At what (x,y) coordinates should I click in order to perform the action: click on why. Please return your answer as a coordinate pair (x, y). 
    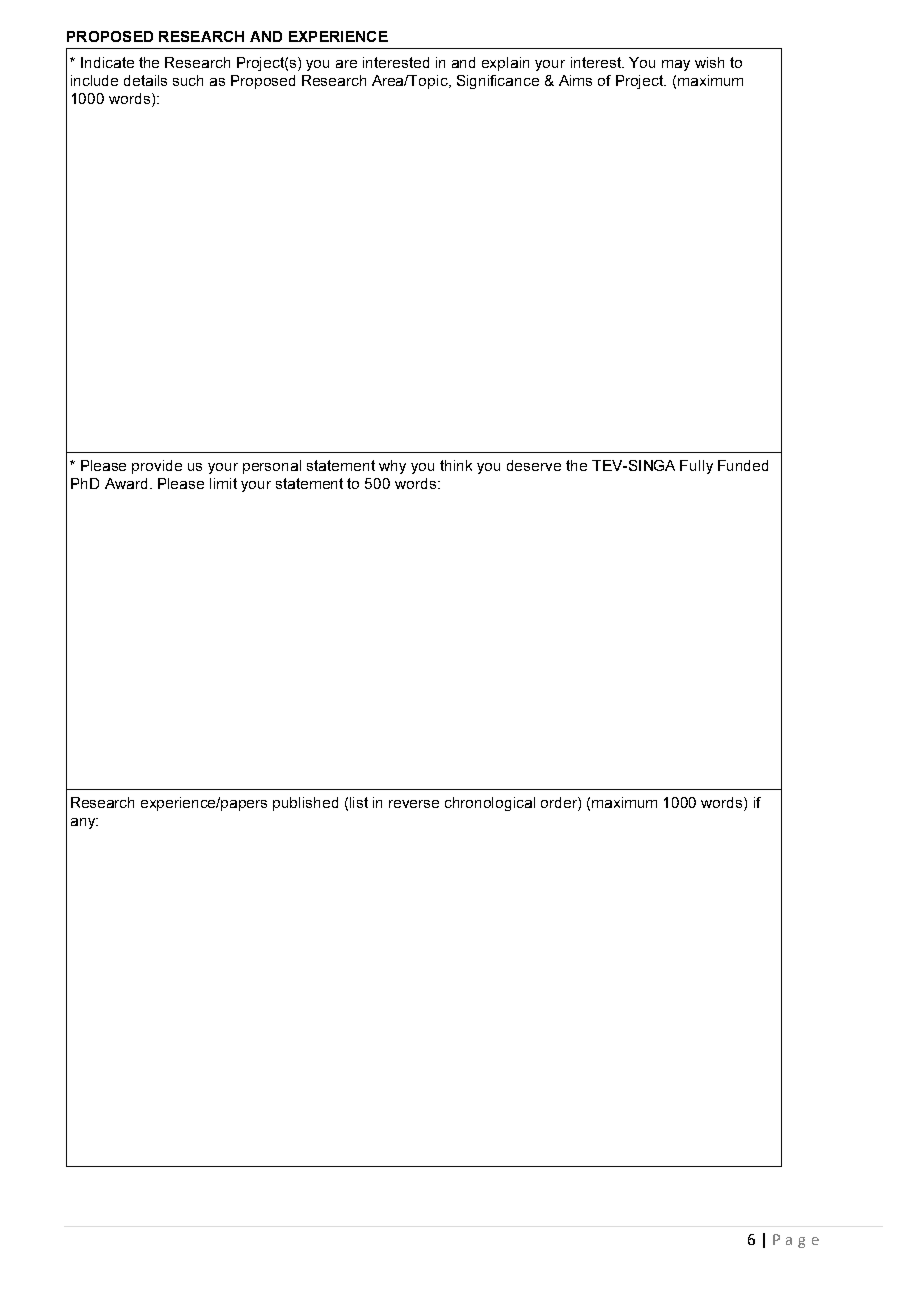
    Looking at the image, I should click on (392, 467).
